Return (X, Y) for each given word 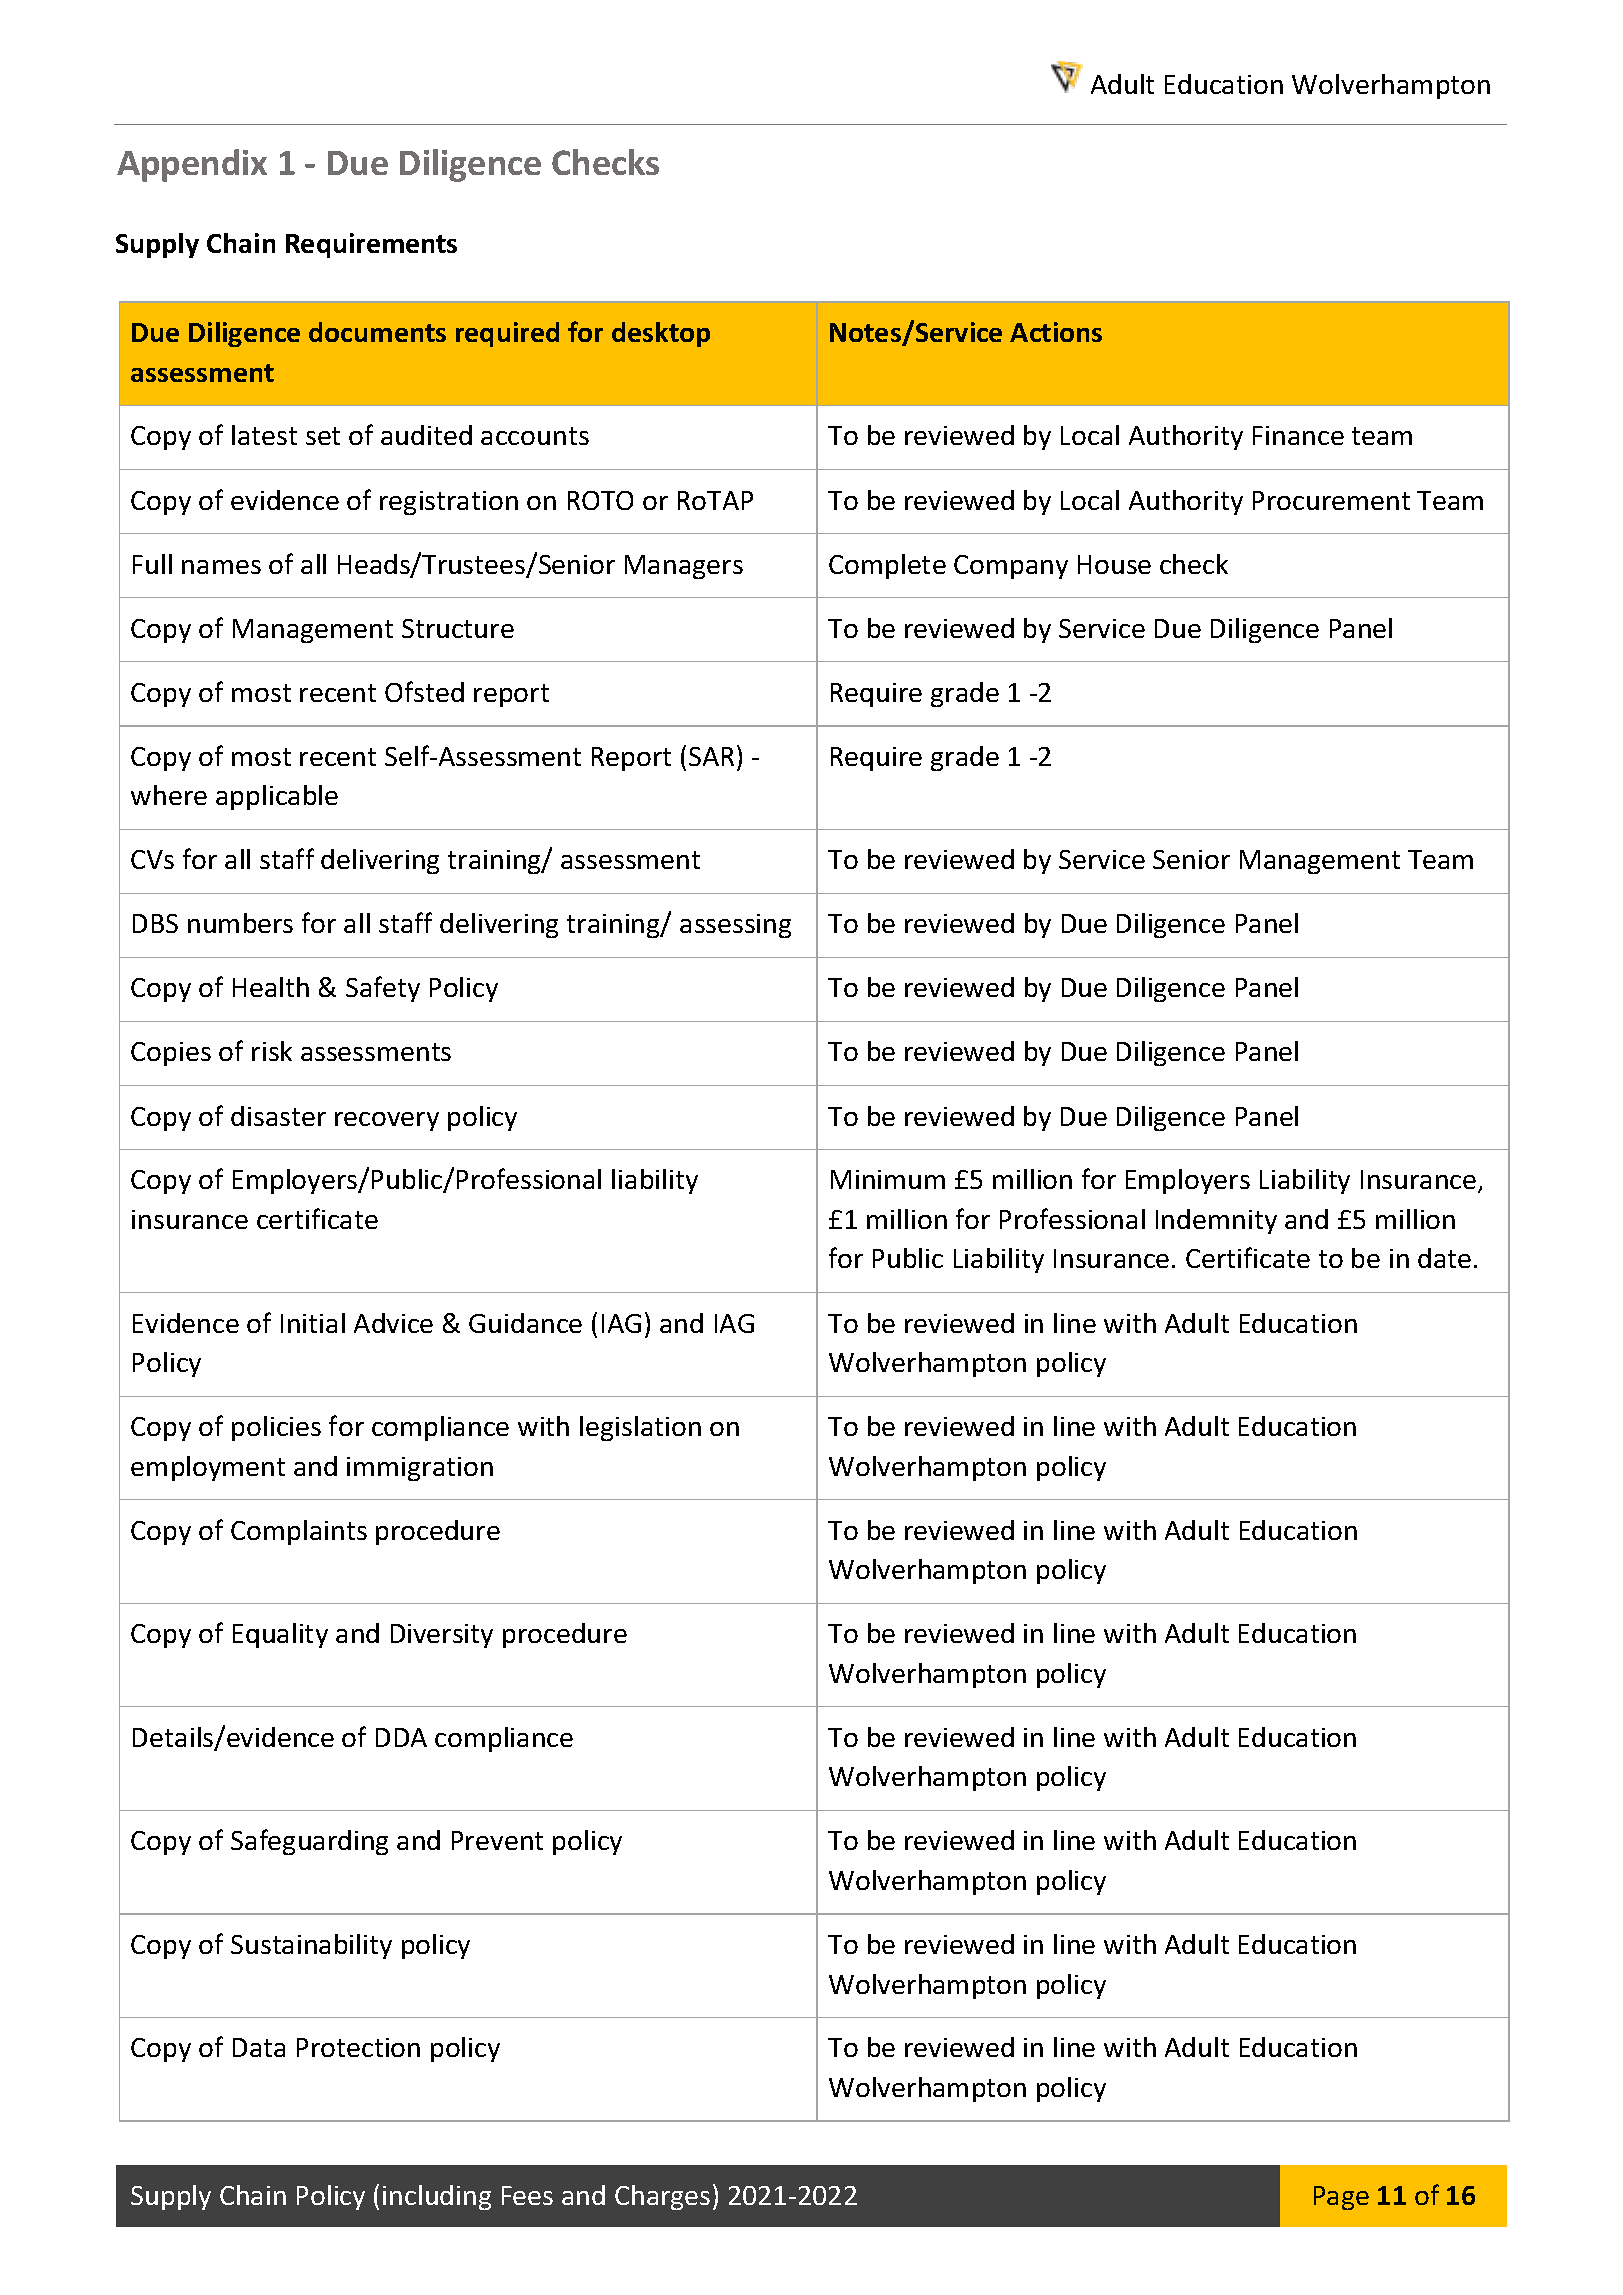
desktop (661, 334)
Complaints (299, 1532)
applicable (277, 797)
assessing (735, 926)
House (1114, 564)
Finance (1298, 435)
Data (259, 2047)
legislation (640, 1428)
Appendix (192, 165)
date (1444, 1258)
